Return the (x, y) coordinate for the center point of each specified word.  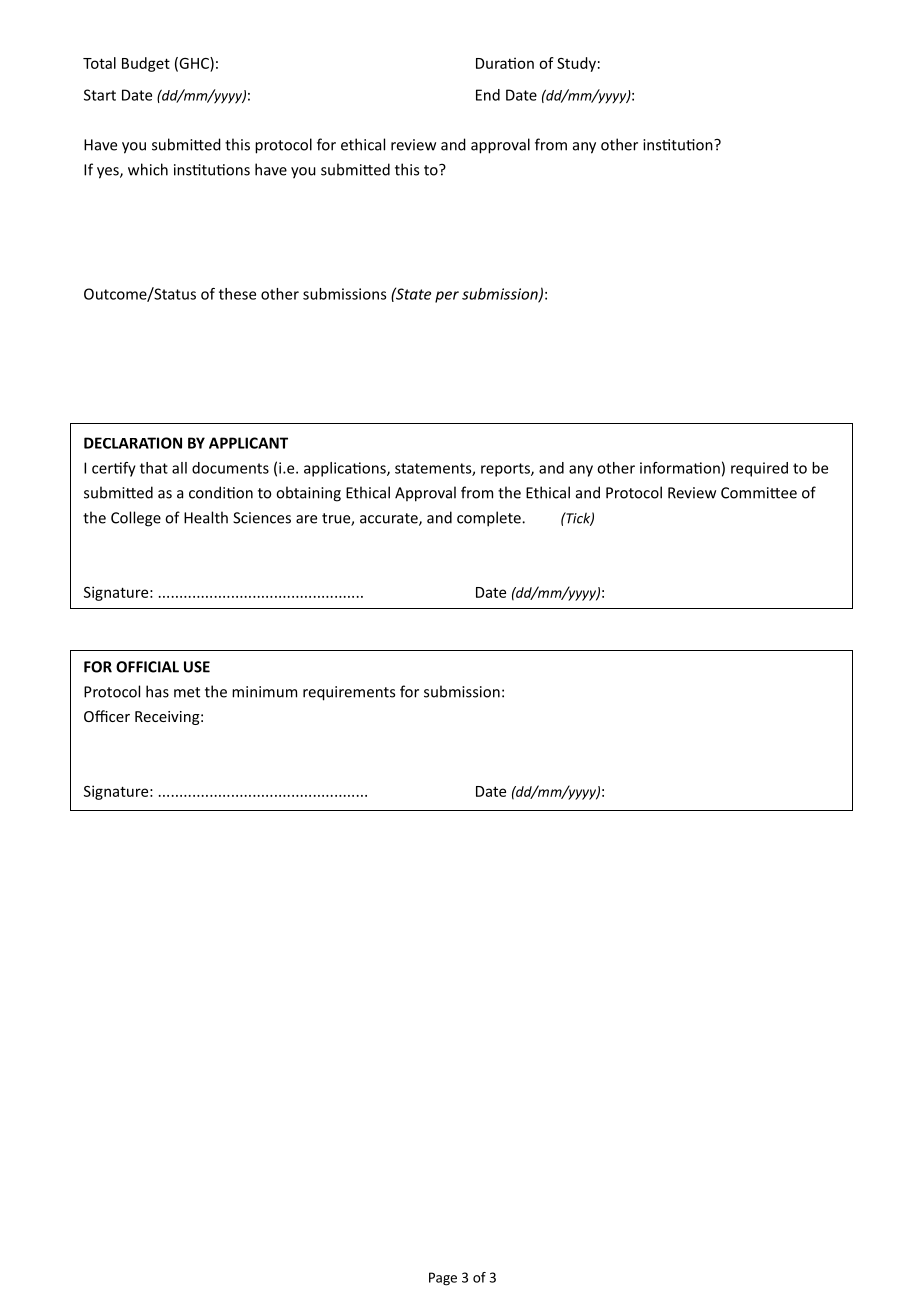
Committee (759, 493)
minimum (264, 692)
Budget (146, 64)
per (447, 297)
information (680, 468)
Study (576, 64)
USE (197, 667)
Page (443, 1279)
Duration (505, 63)
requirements (349, 693)
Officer (107, 716)
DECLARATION (133, 443)
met (187, 692)
